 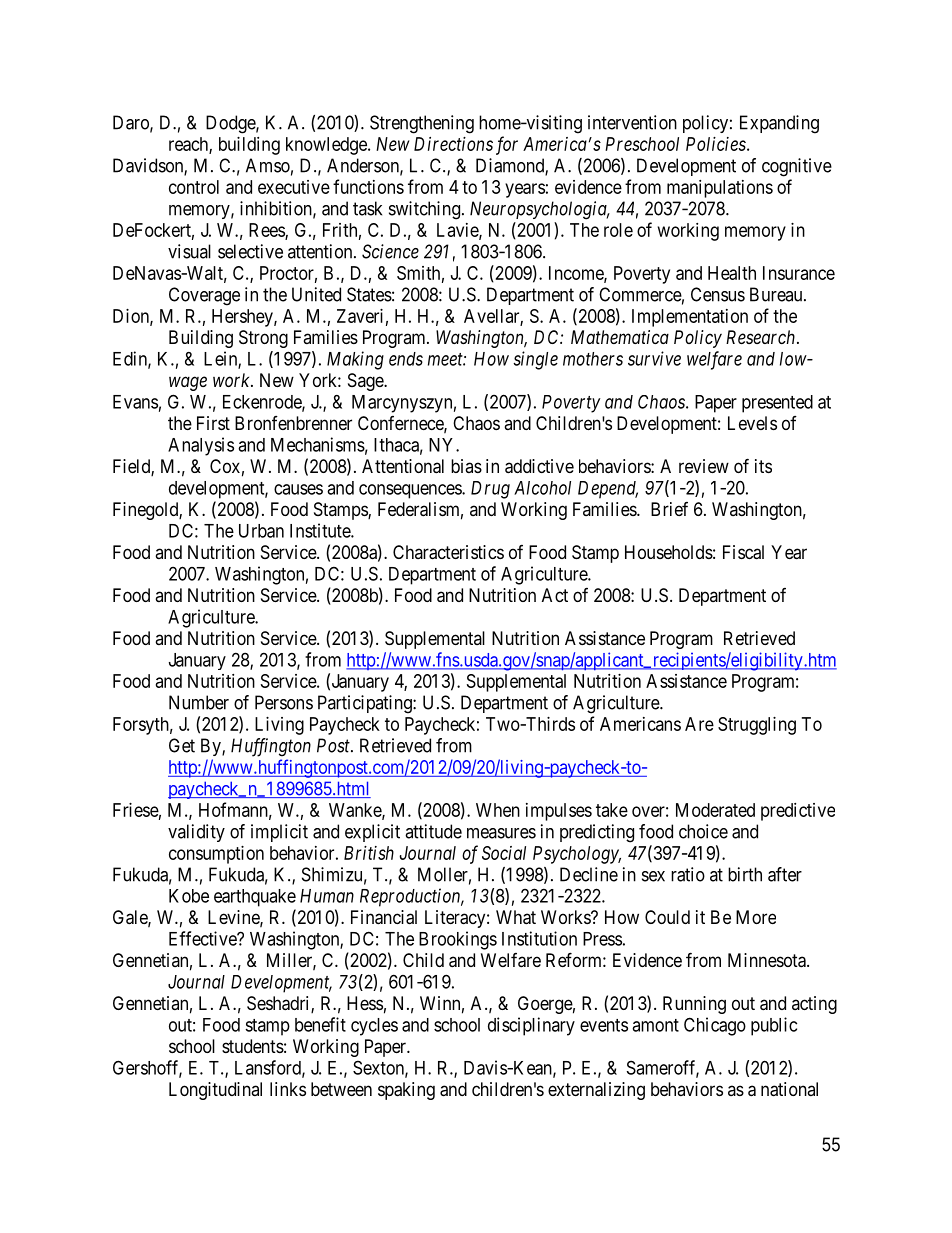 What do you see at coordinates (453, 144) in the screenshot?
I see `Directions` at bounding box center [453, 144].
